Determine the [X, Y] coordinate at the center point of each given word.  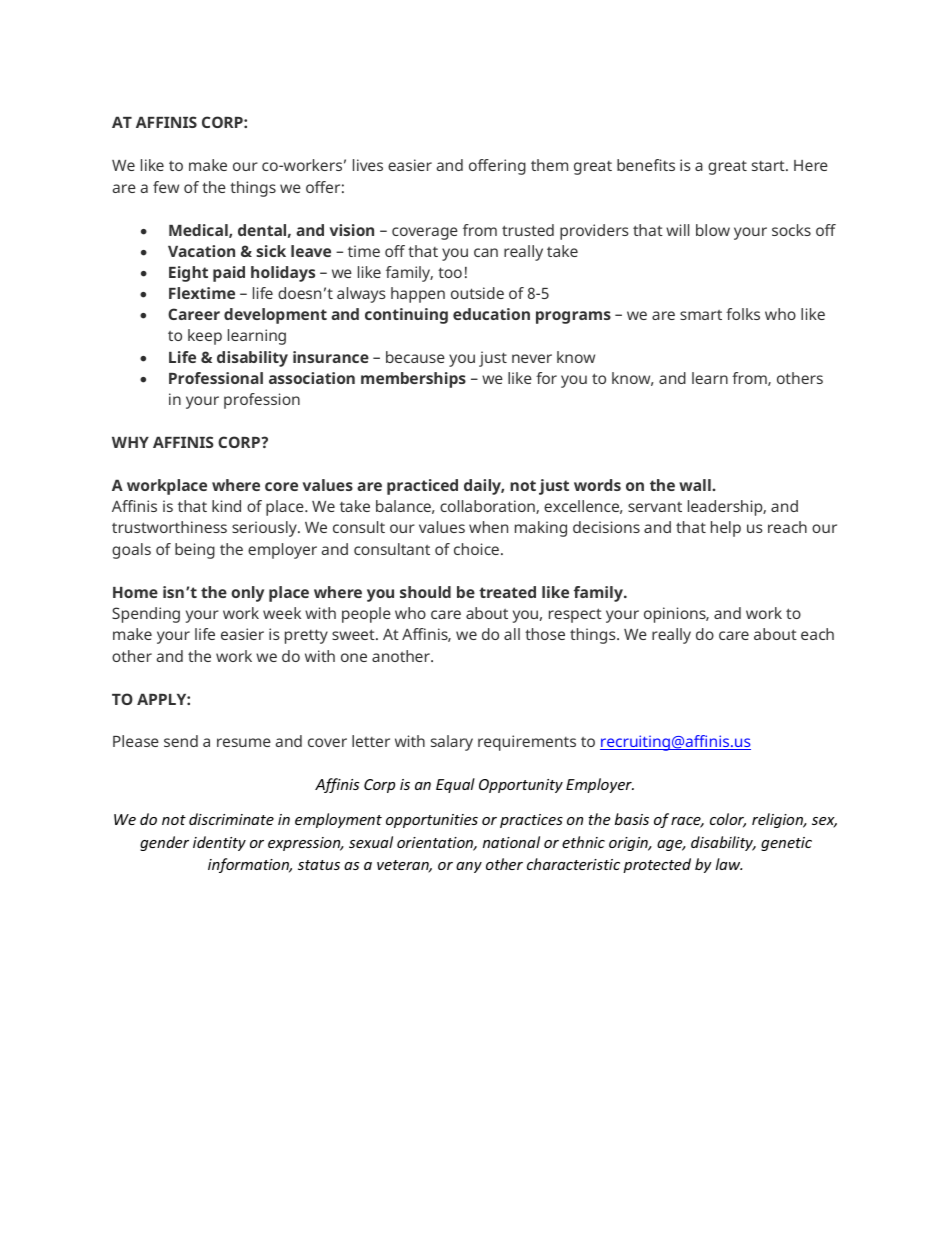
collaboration [488, 507]
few [166, 187]
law [729, 864]
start [769, 165]
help [726, 529]
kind [226, 506]
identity [219, 843]
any [469, 867]
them [549, 165]
